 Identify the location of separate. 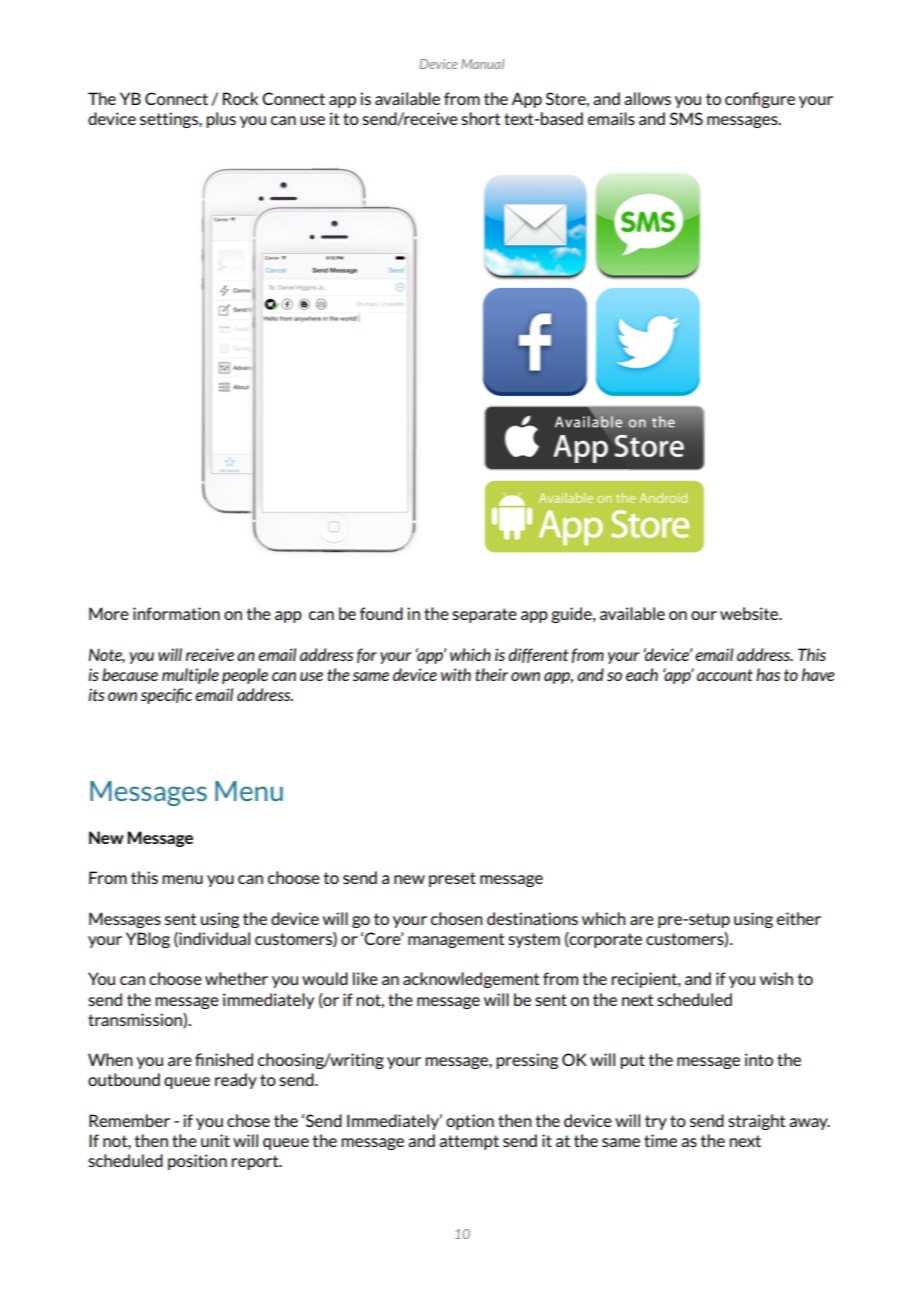
(484, 615).
